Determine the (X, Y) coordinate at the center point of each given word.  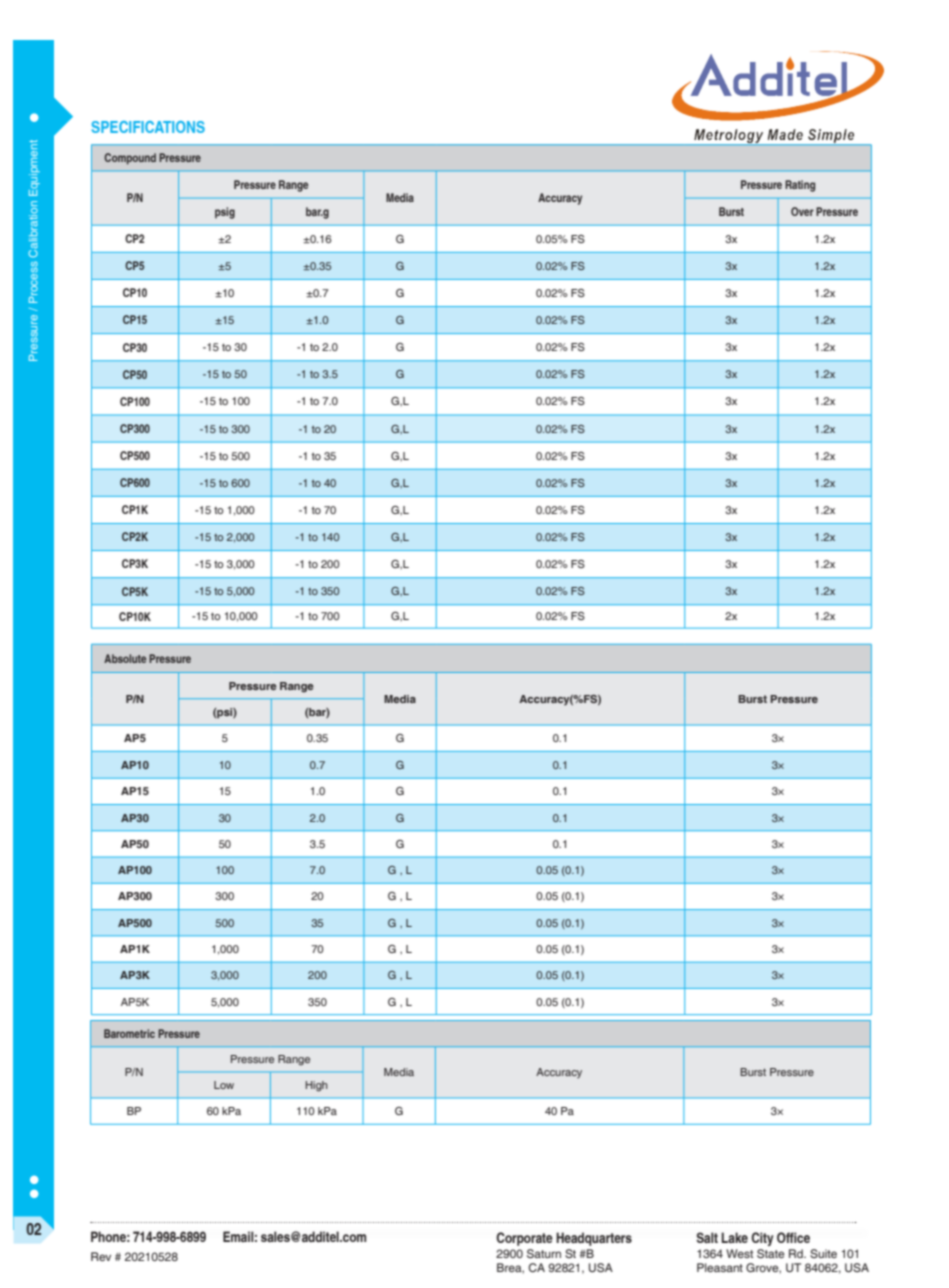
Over (802, 211)
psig (225, 213)
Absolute (125, 658)
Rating (800, 186)
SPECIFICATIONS (148, 127)
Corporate (524, 1239)
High (316, 1086)
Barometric (129, 1033)
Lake (734, 1237)
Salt (707, 1237)
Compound (130, 159)
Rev (101, 1256)
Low (224, 1085)
